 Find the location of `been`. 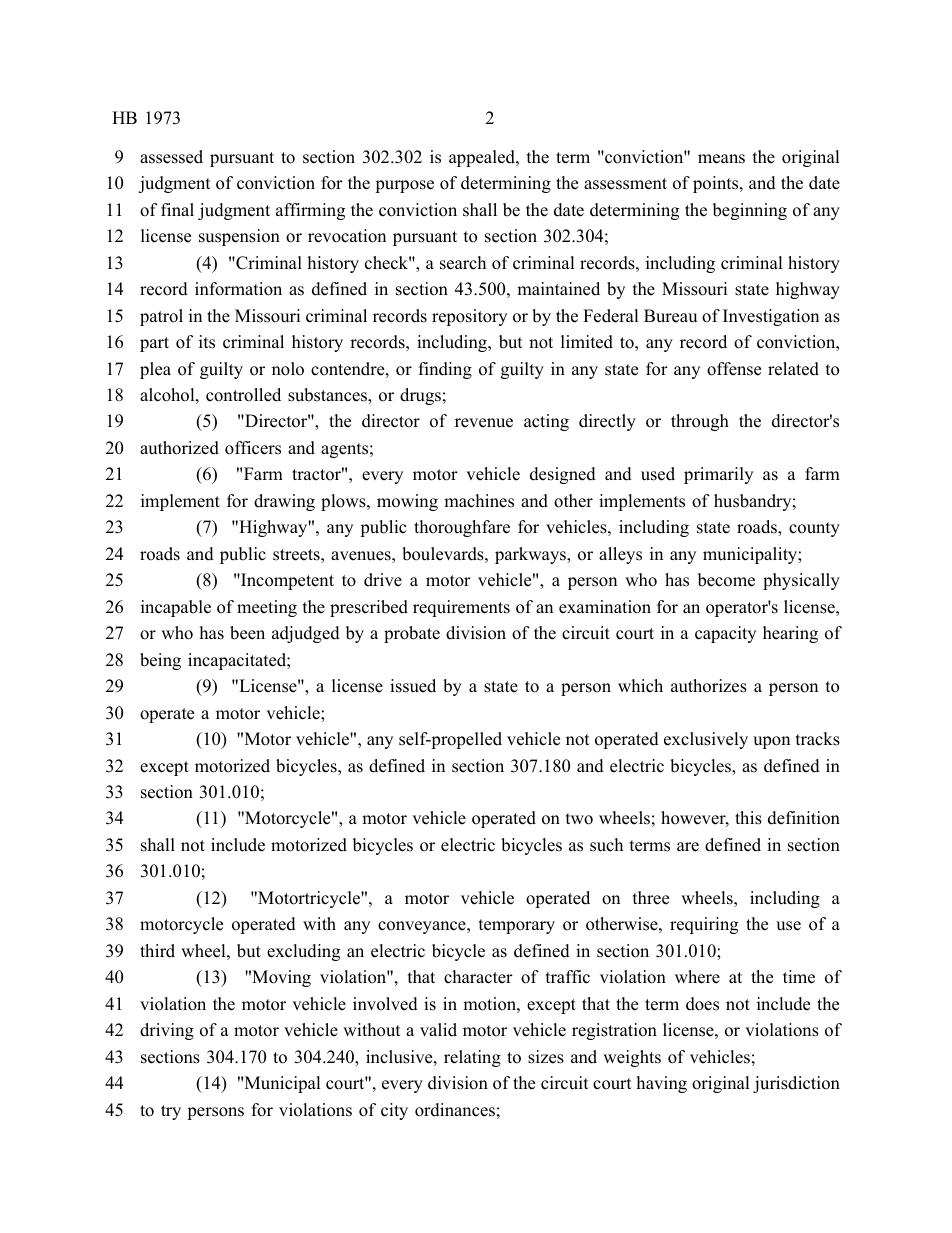

been is located at coordinates (247, 633).
